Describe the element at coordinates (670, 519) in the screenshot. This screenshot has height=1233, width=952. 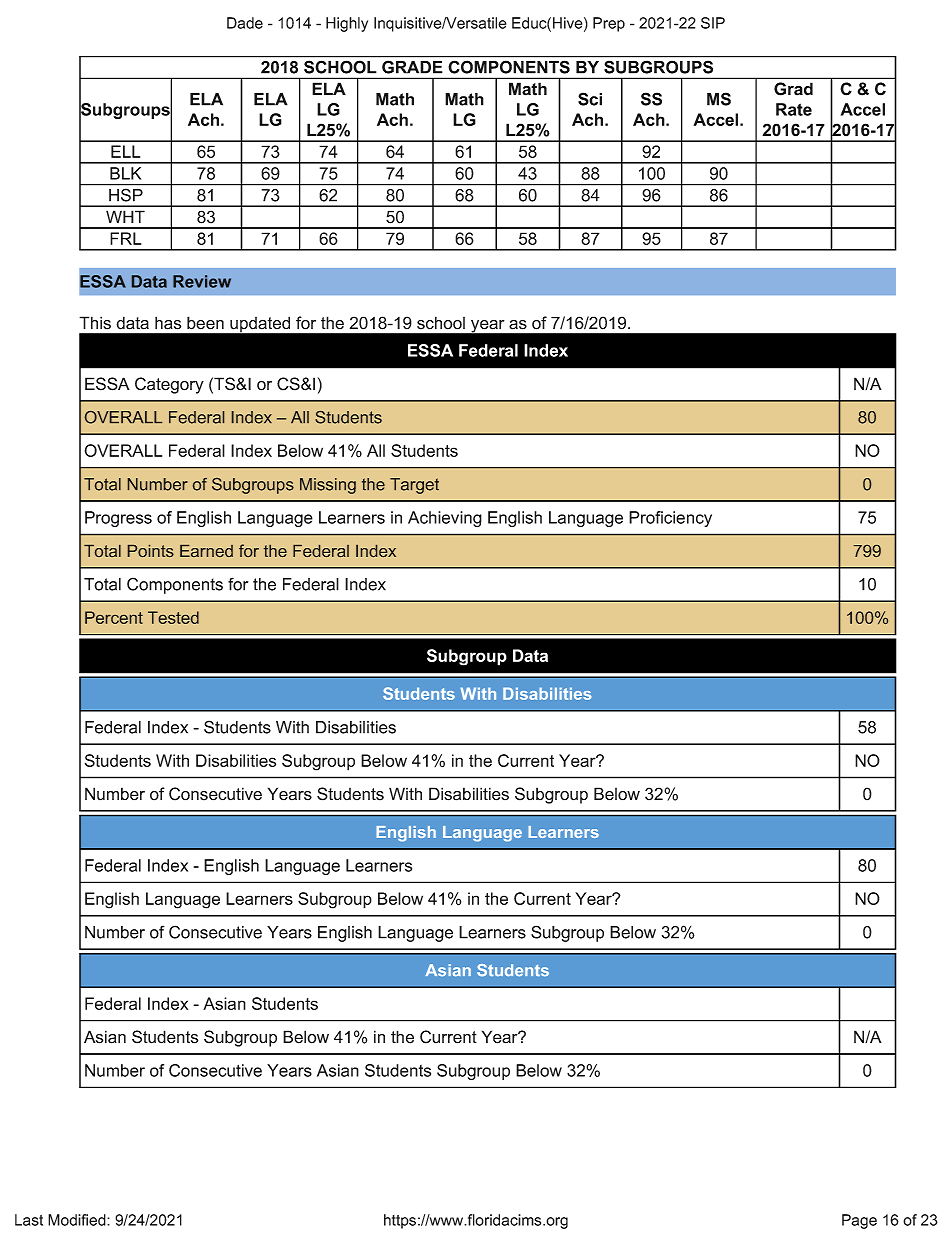
I see `Proficiency` at that location.
